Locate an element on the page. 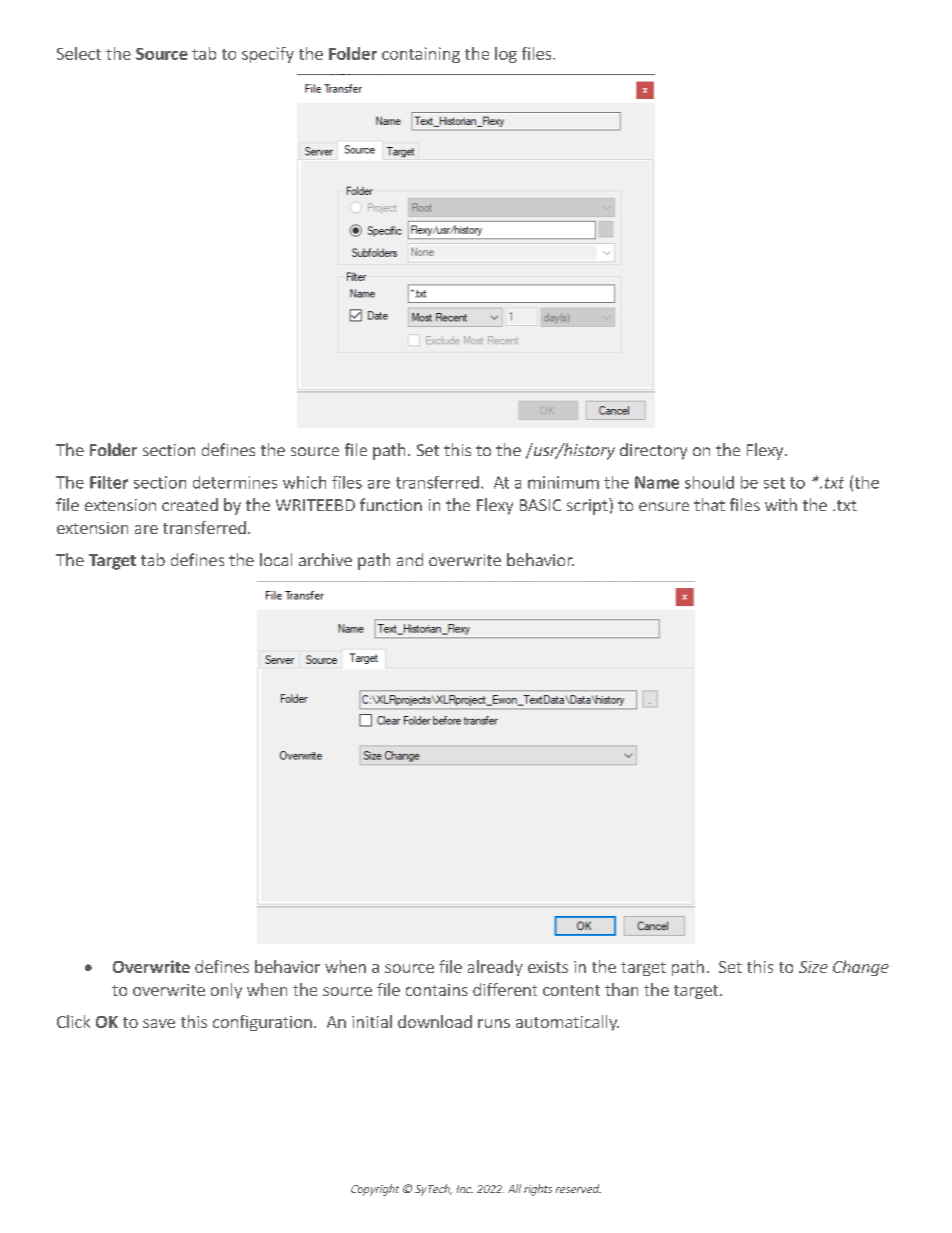 Image resolution: width=952 pixels, height=1233 pixels. containing is located at coordinates (421, 55).
